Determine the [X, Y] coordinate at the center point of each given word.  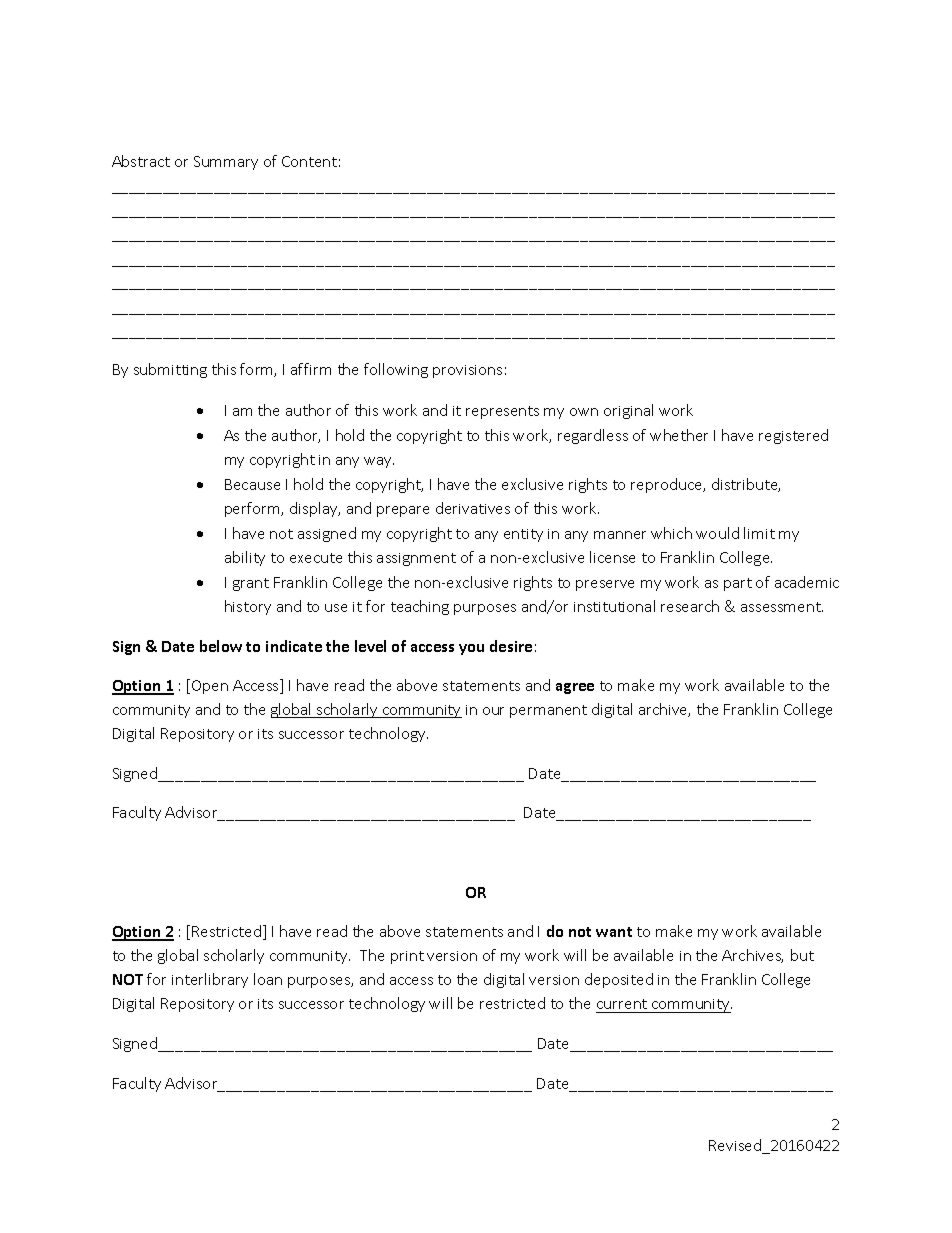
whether [679, 435]
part [738, 584]
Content [309, 161]
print [407, 957]
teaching [420, 607]
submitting [170, 370]
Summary [226, 163]
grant [251, 584]
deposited [619, 980]
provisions [467, 371]
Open [210, 687]
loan [268, 979]
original [628, 411]
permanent [548, 711]
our [493, 711]
